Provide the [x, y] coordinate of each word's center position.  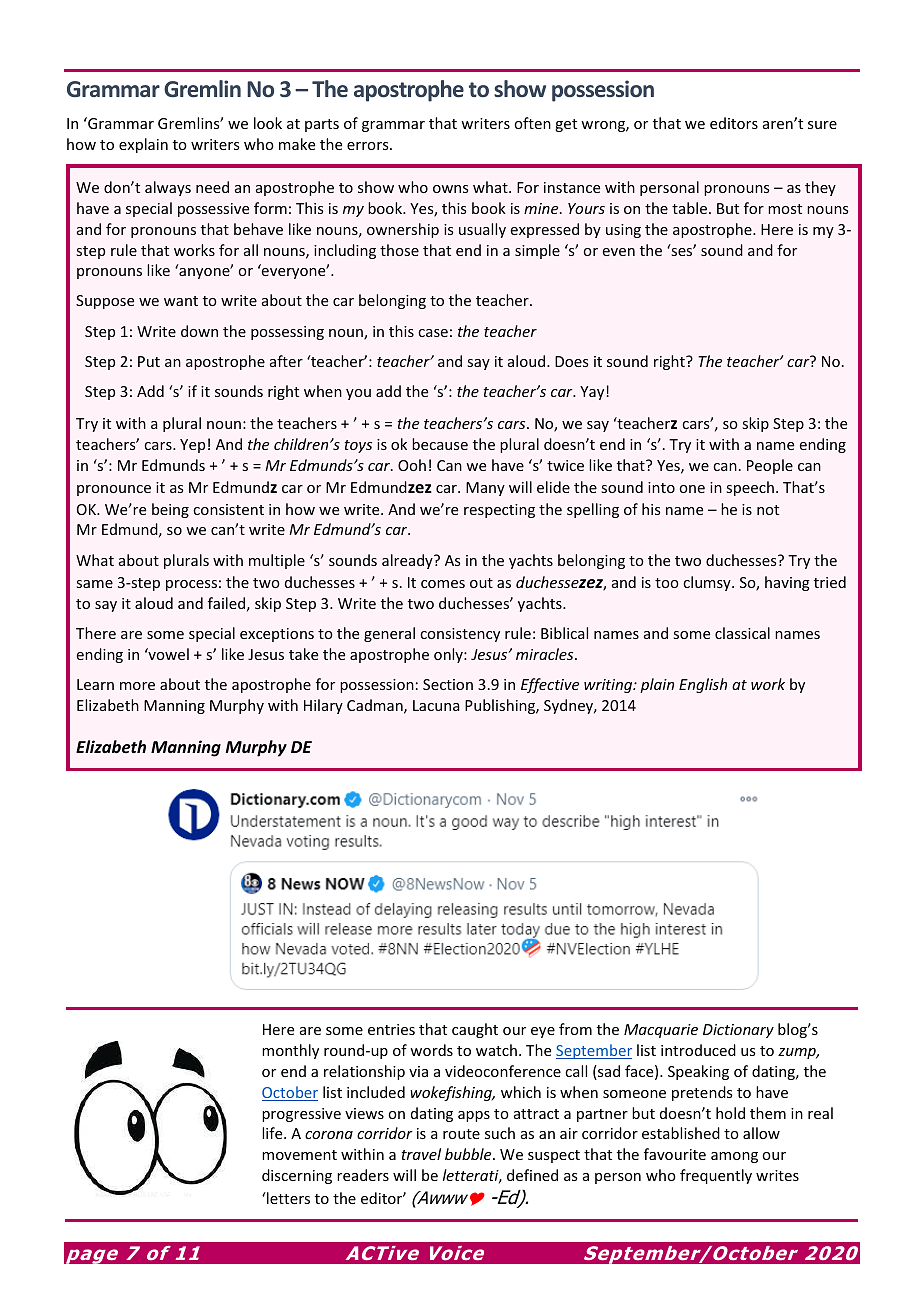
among [734, 1157]
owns [450, 189]
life [273, 1133]
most [785, 209]
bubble [469, 1154]
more [137, 686]
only [449, 655]
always [168, 188]
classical [742, 633]
